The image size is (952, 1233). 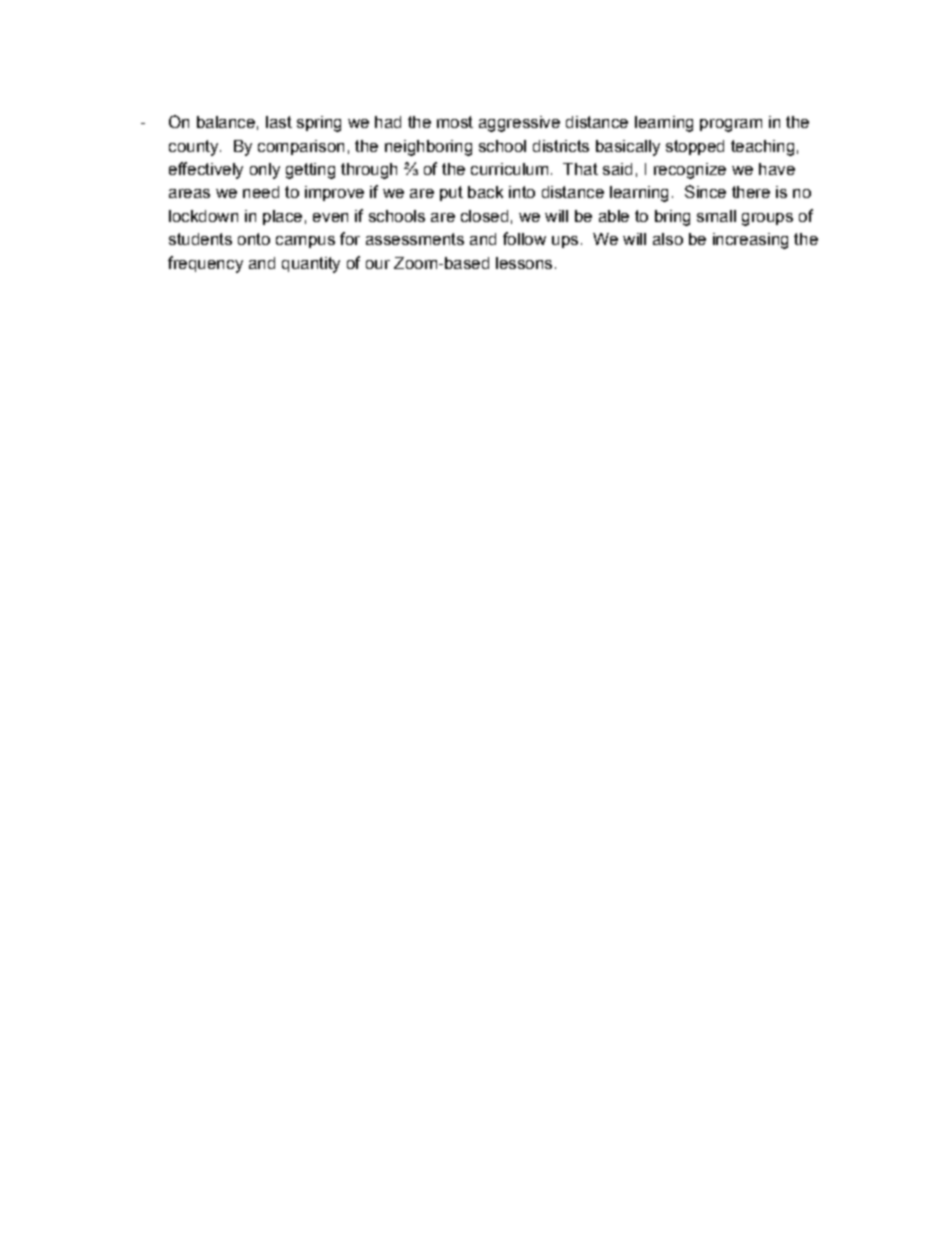 What do you see at coordinates (484, 216) in the screenshot?
I see `closed` at bounding box center [484, 216].
